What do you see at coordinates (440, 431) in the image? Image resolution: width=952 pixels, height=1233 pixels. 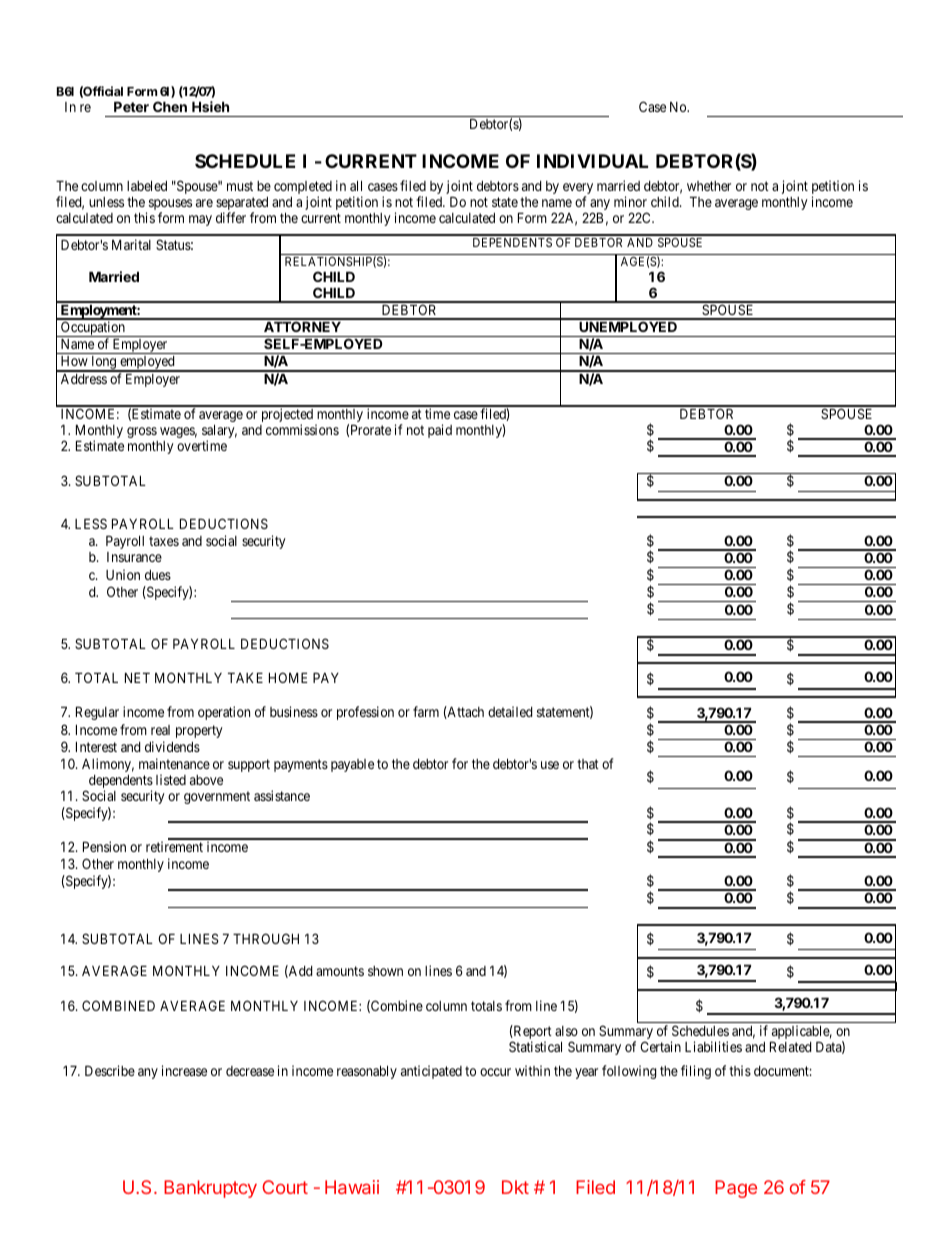 I see `paid` at bounding box center [440, 431].
